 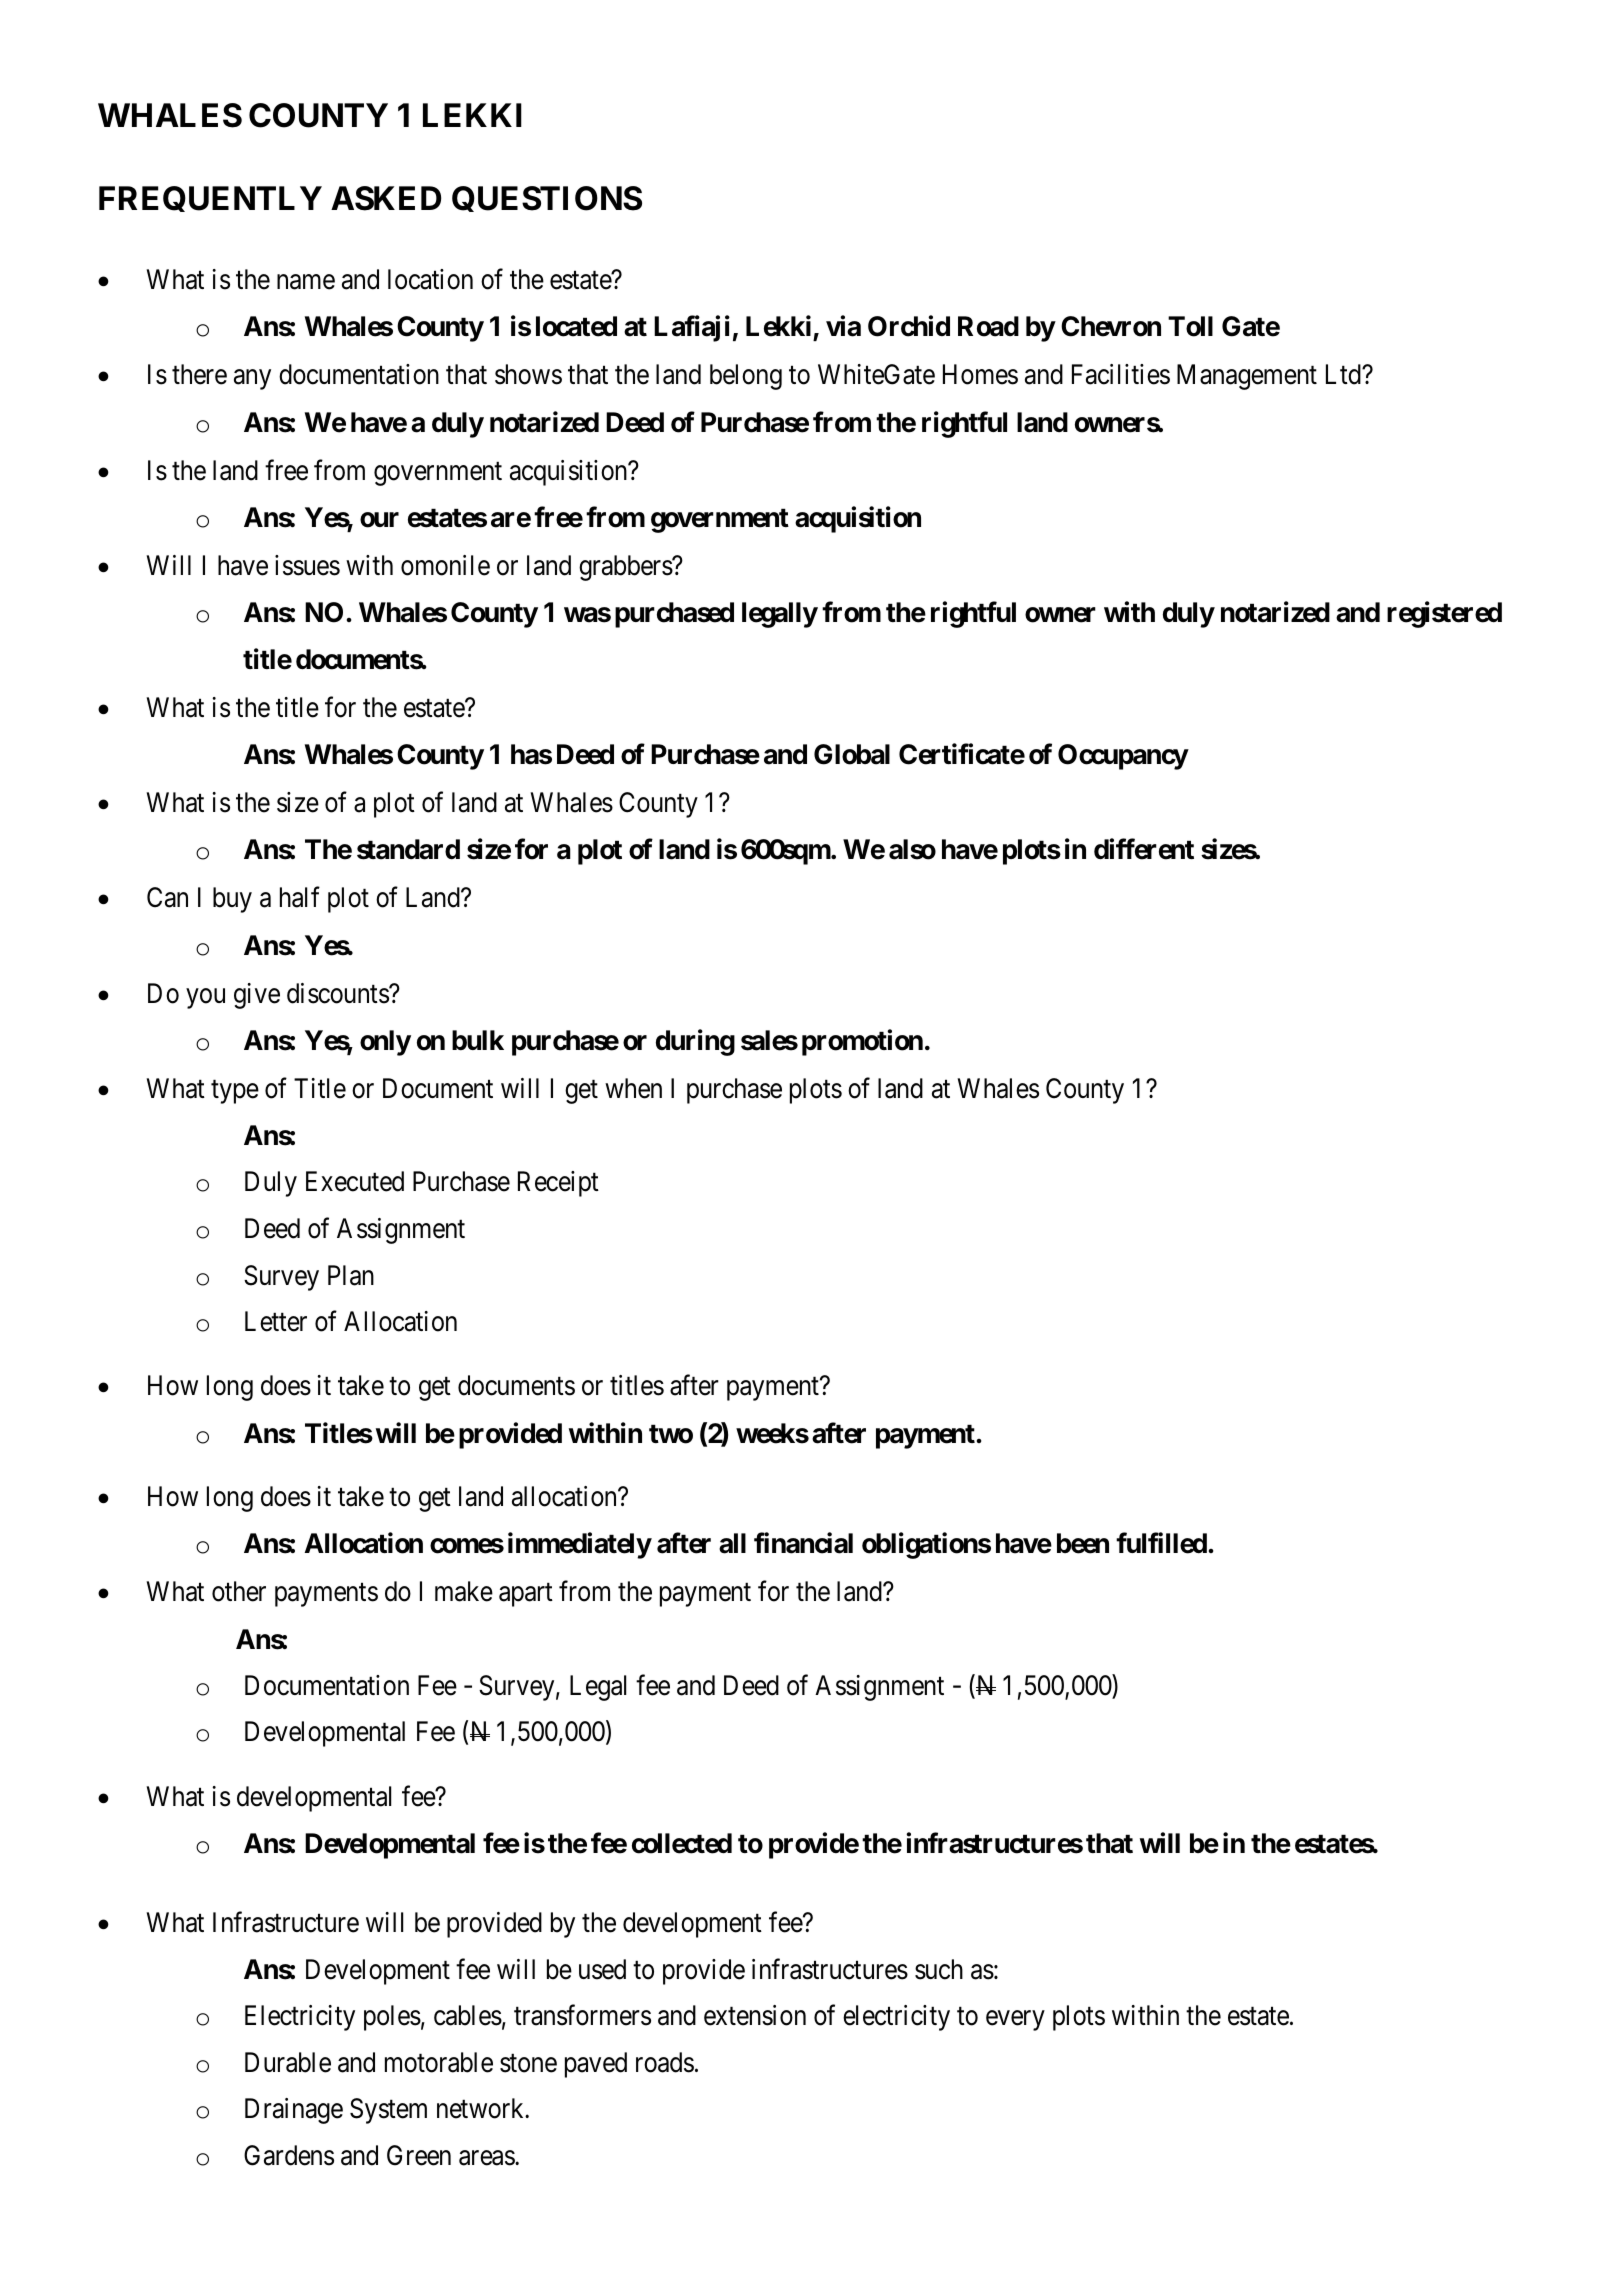 What do you see at coordinates (408, 849) in the screenshot?
I see `standard` at bounding box center [408, 849].
